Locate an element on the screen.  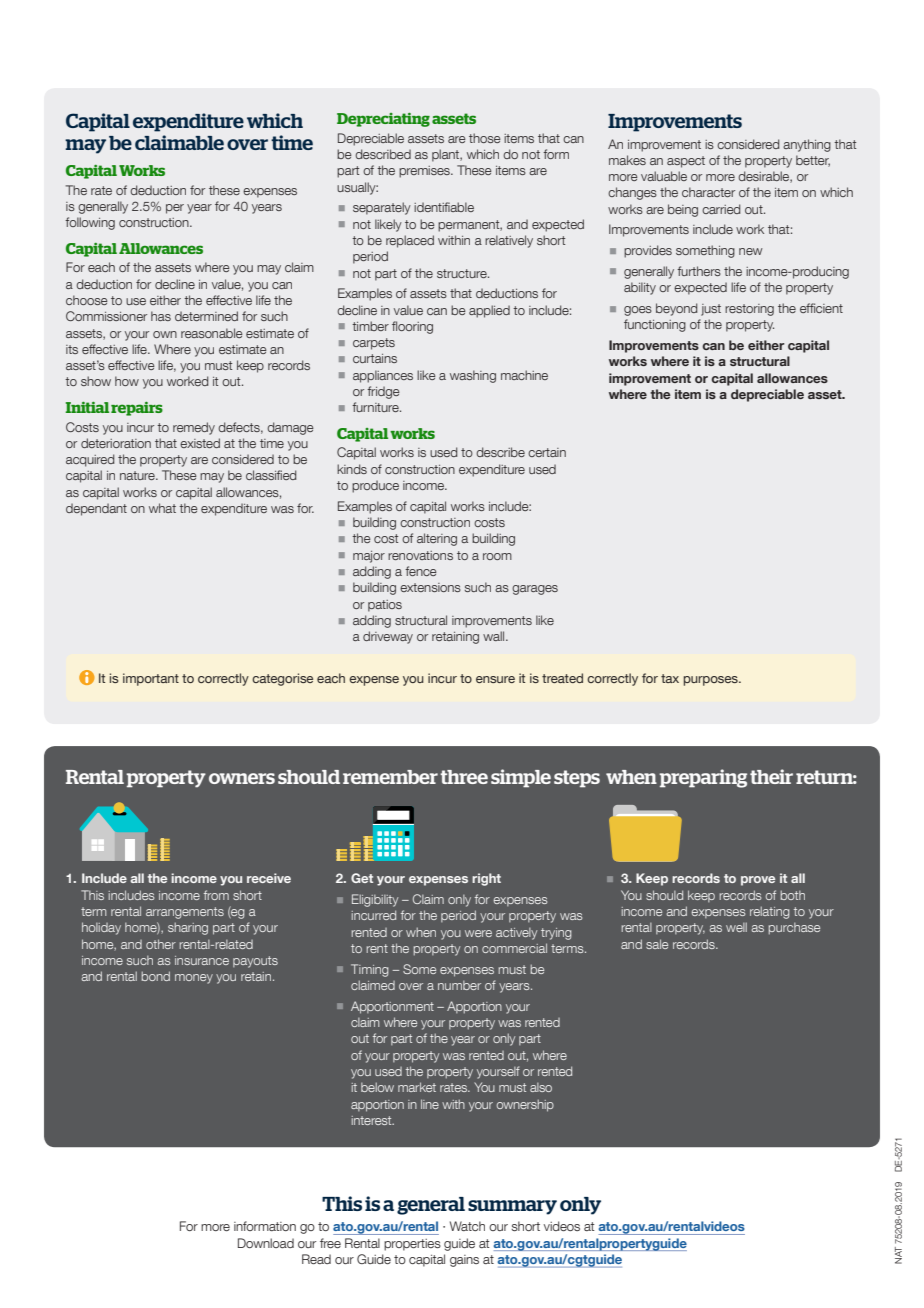
purposes is located at coordinates (712, 681).
